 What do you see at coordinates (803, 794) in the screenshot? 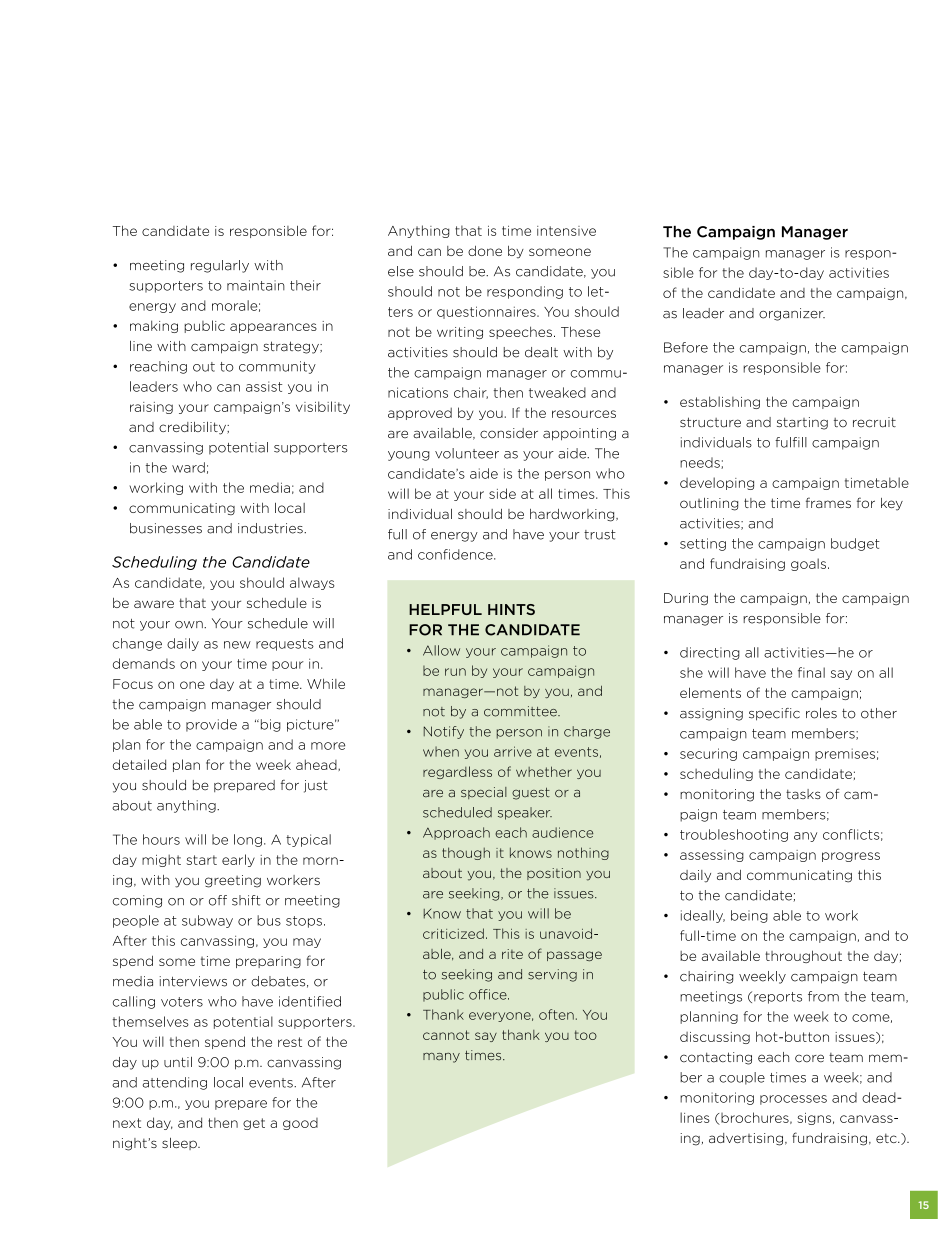
I see `tasks` at bounding box center [803, 794].
